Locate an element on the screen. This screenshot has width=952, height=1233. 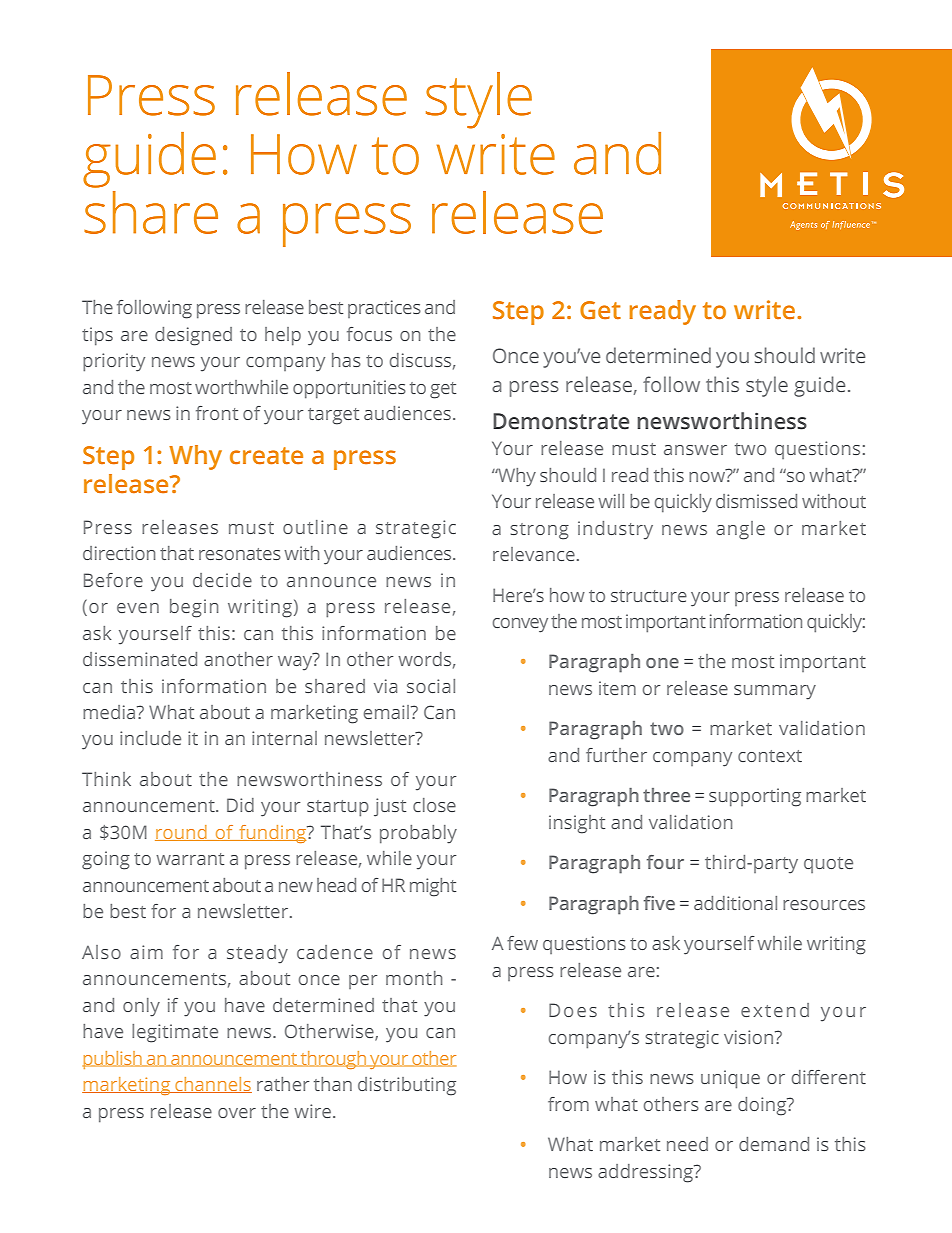
designed is located at coordinates (193, 336).
